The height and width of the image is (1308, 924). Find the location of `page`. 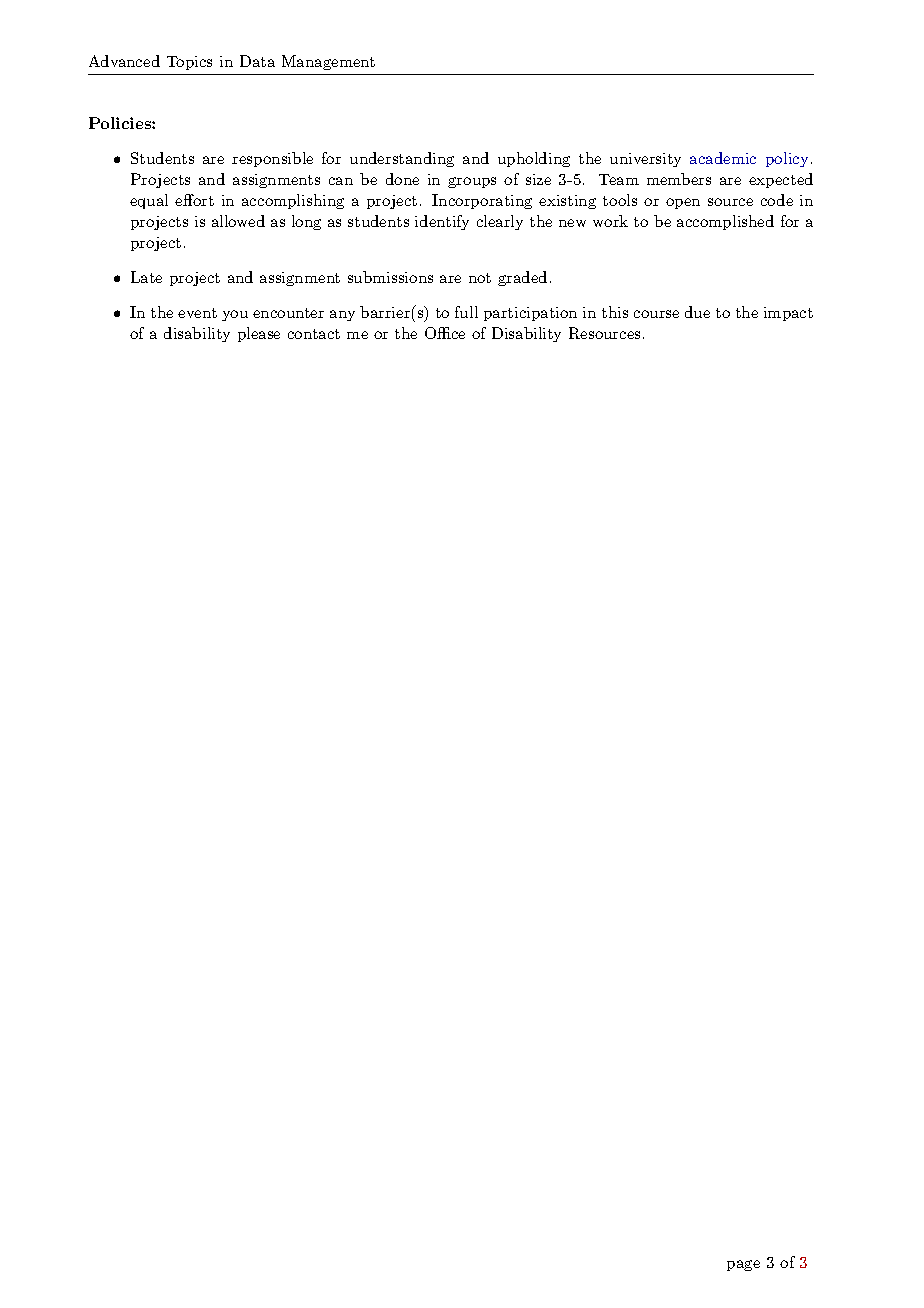

page is located at coordinates (743, 1265).
